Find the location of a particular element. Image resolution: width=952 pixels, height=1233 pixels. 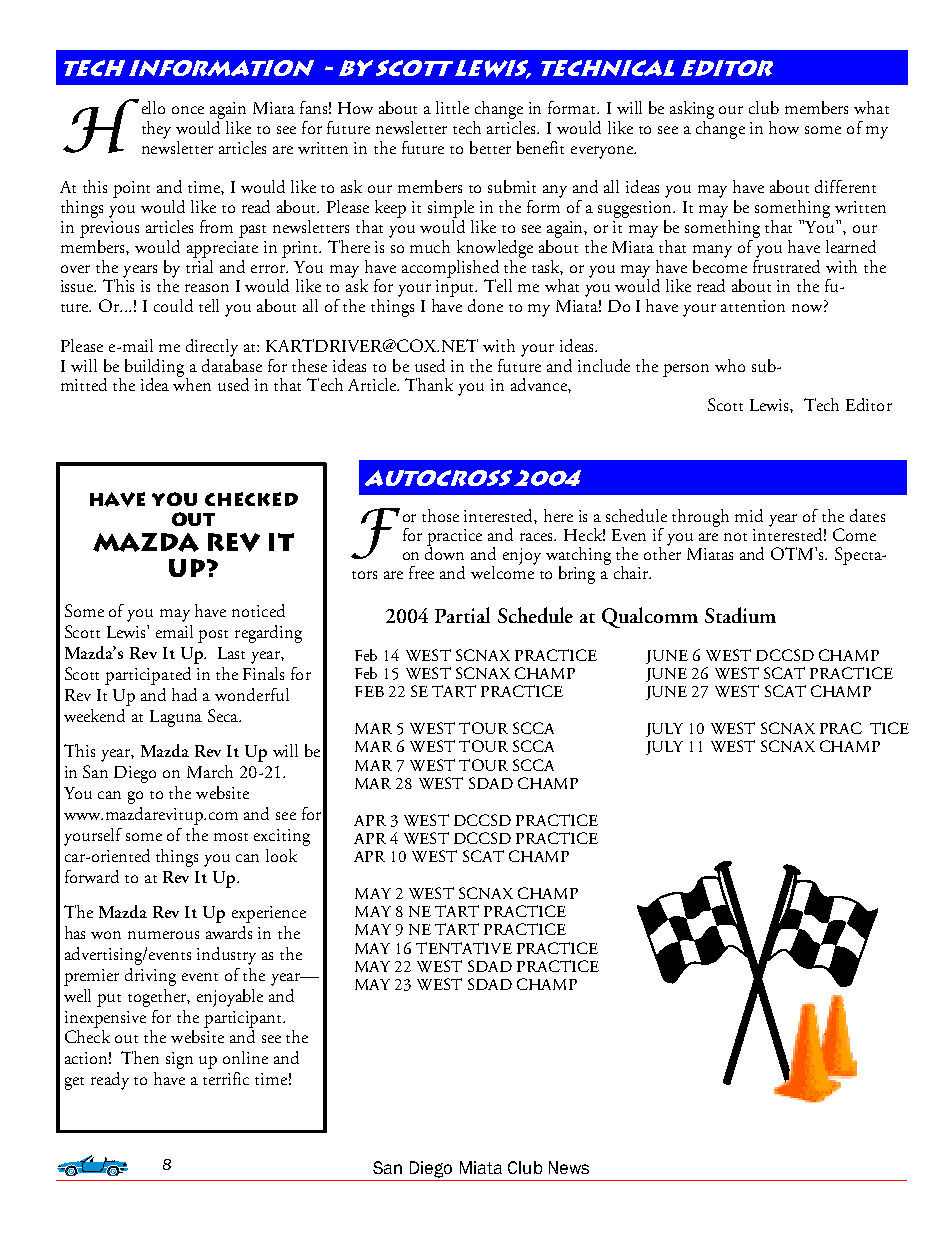

those is located at coordinates (440, 515).
